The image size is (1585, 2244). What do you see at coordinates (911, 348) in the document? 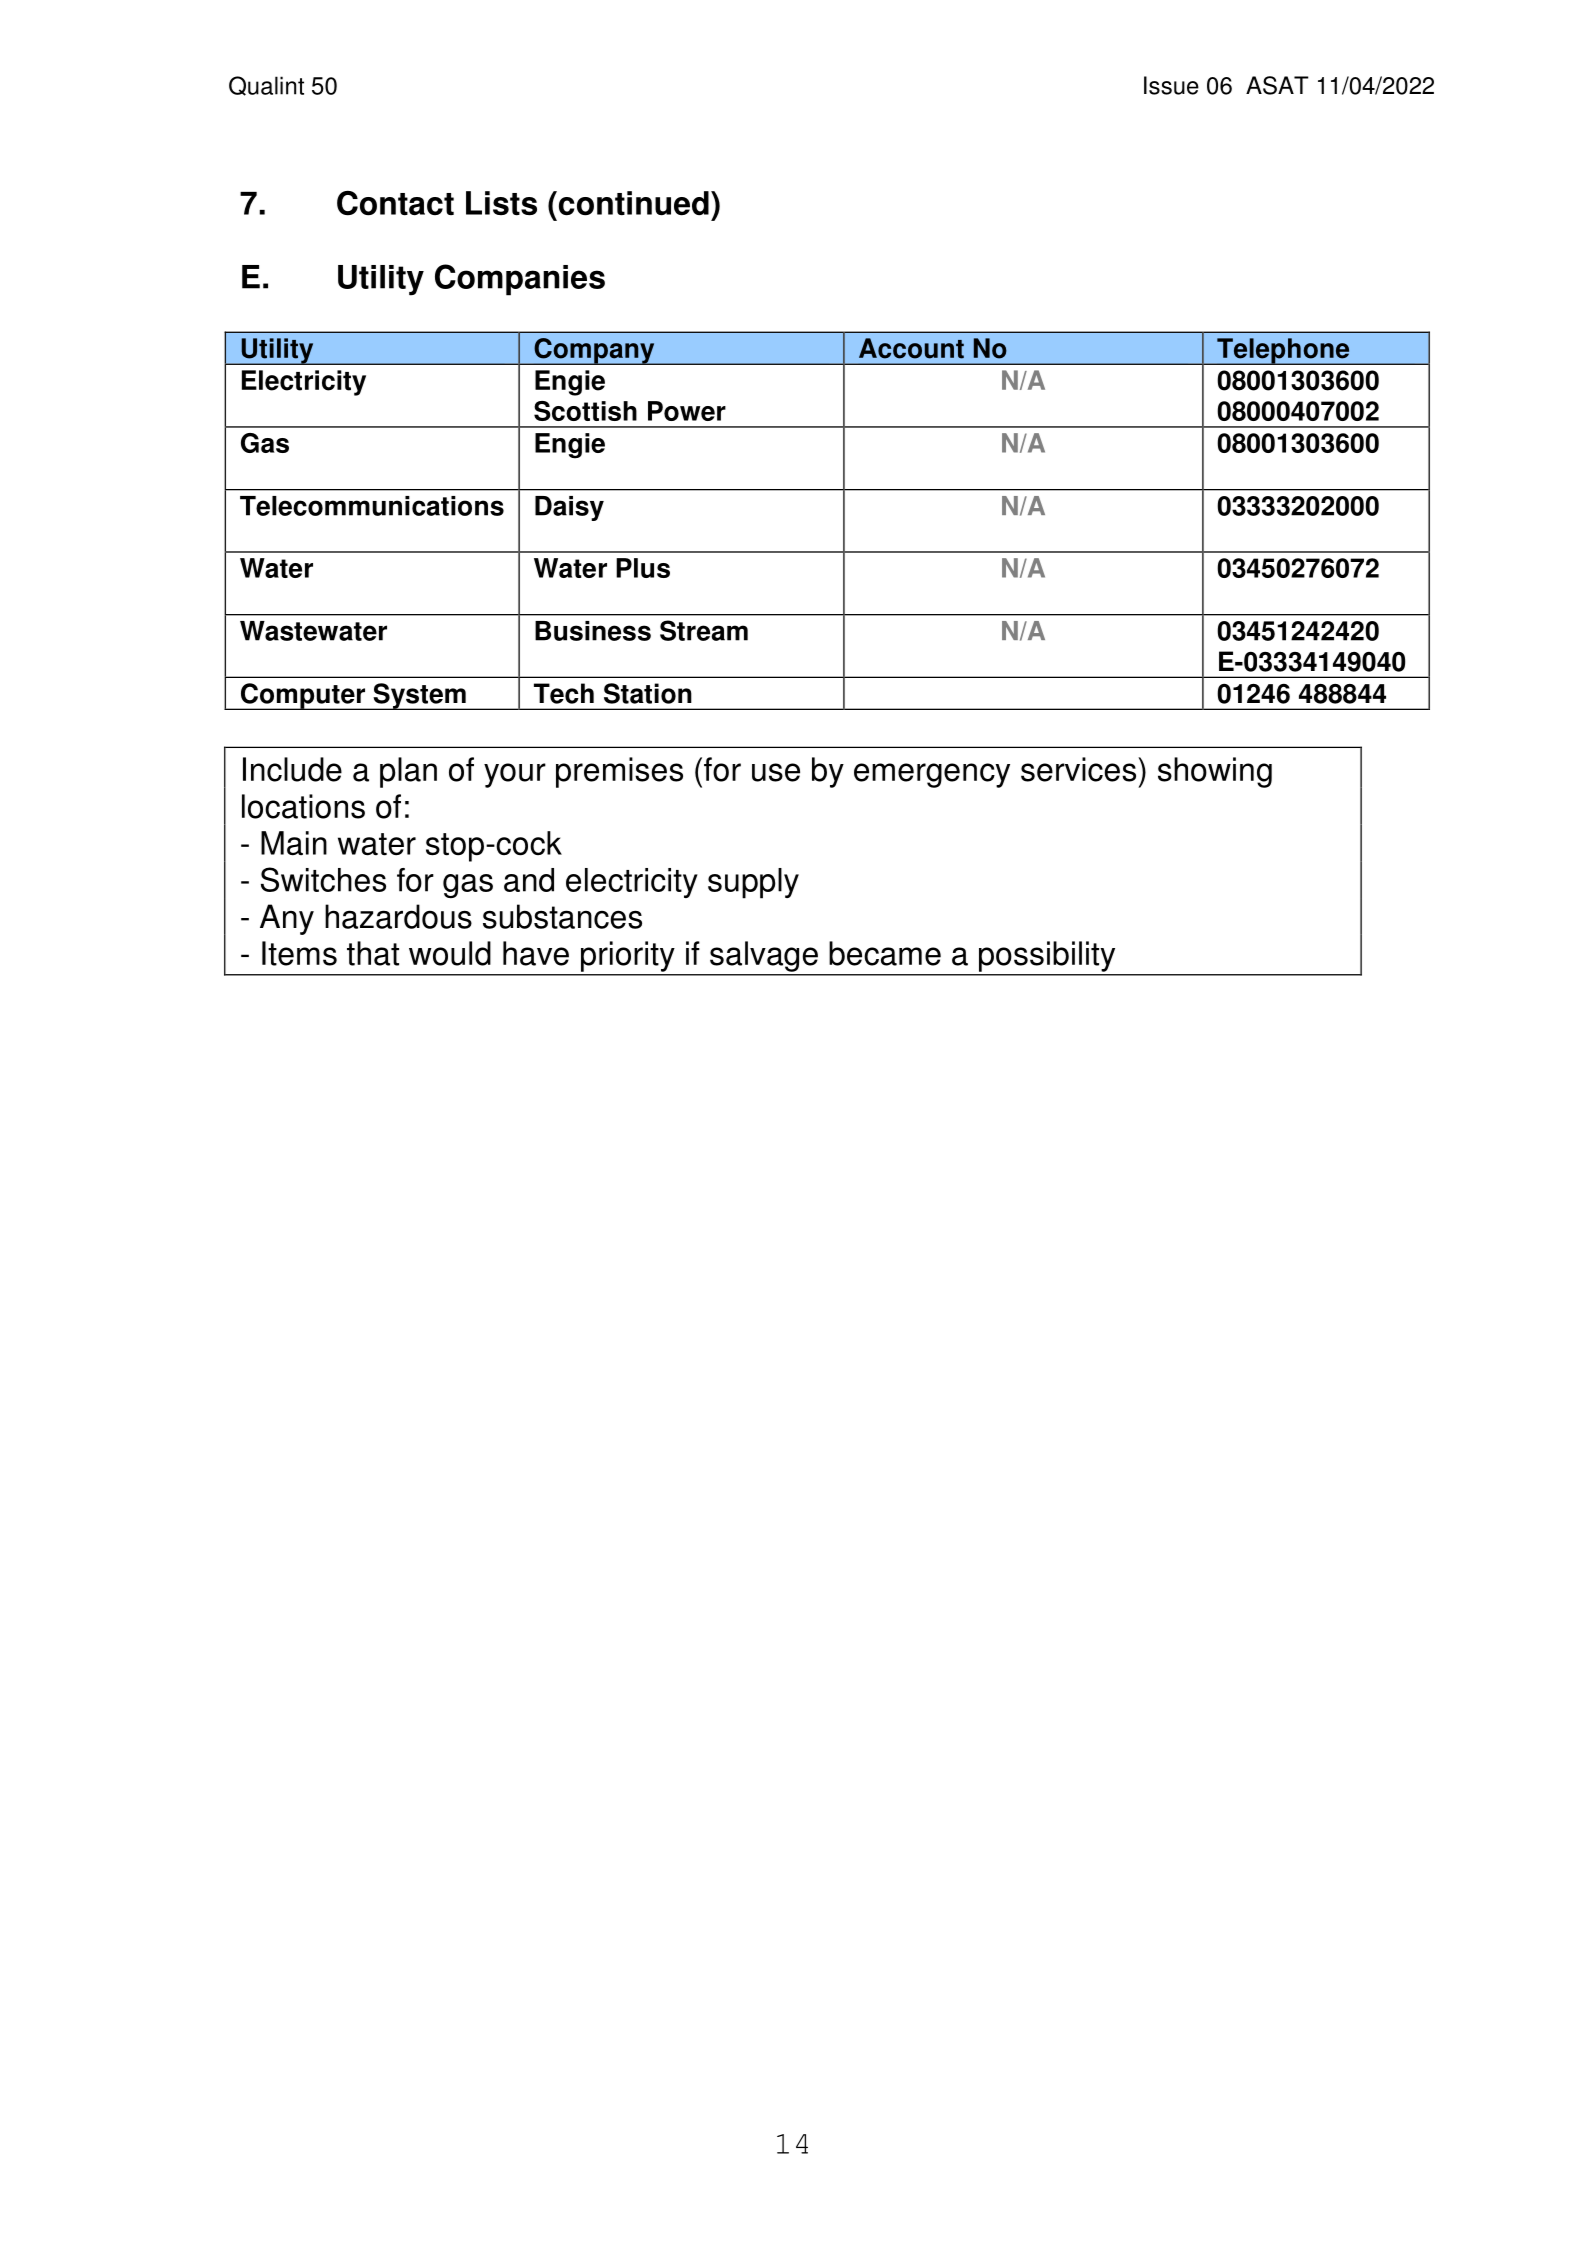
I see `Account` at bounding box center [911, 348].
